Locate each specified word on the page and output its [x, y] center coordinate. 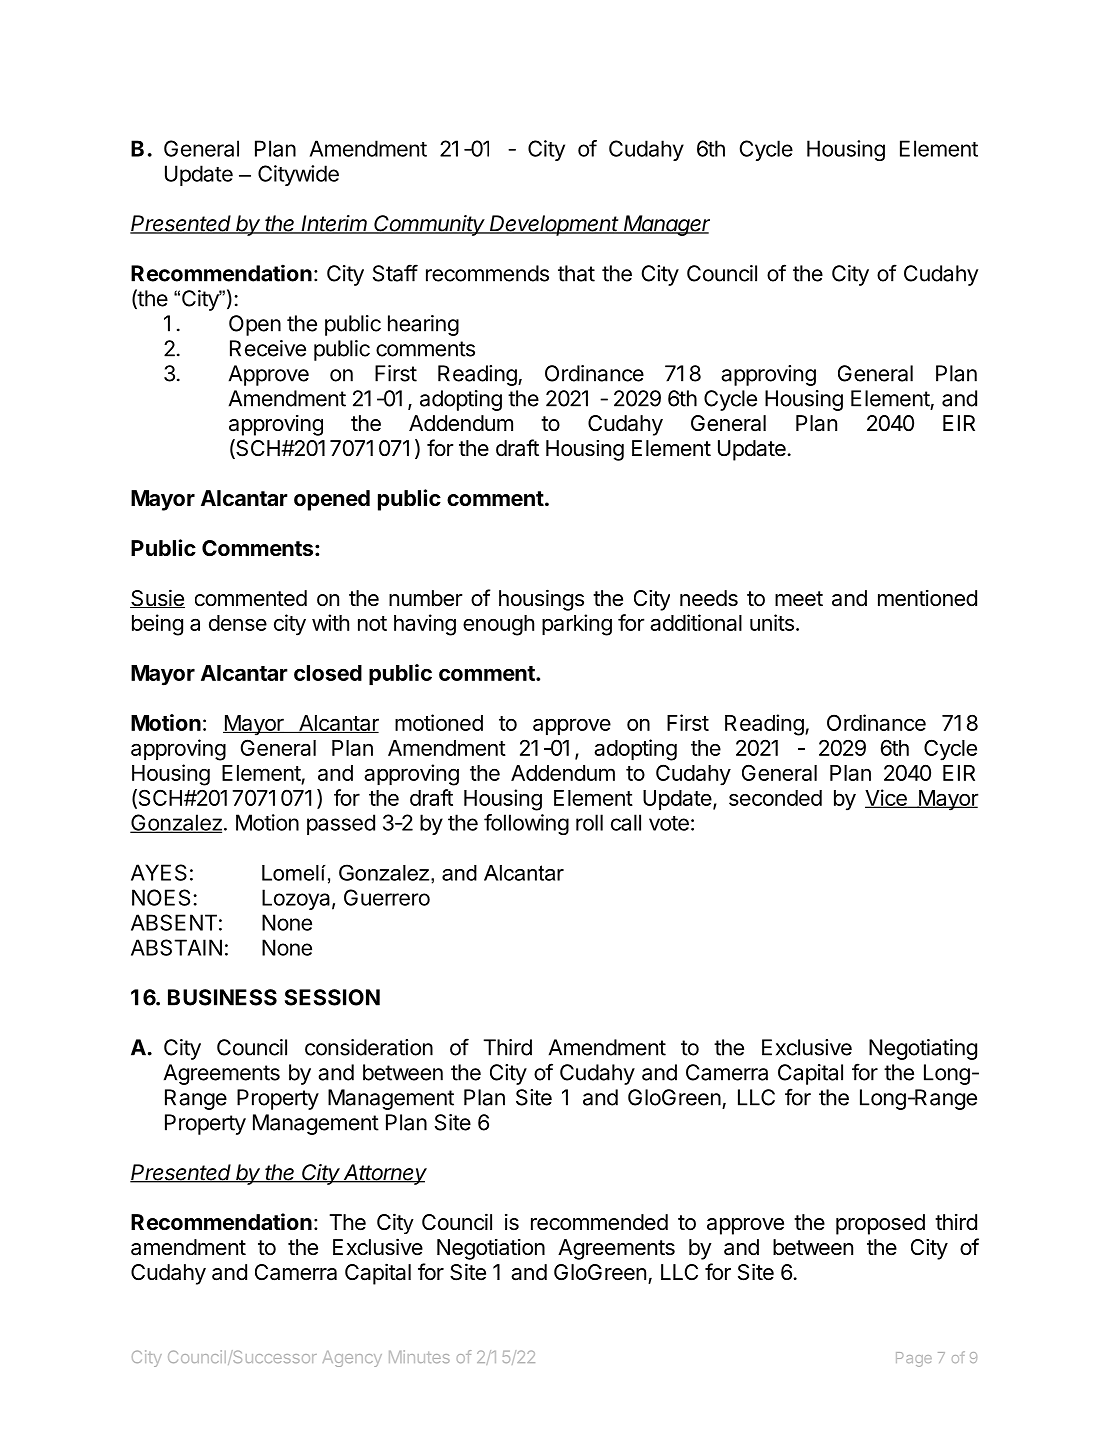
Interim [335, 224]
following [526, 824]
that [576, 273]
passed [341, 824]
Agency [352, 1359]
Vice [887, 798]
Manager [666, 225]
